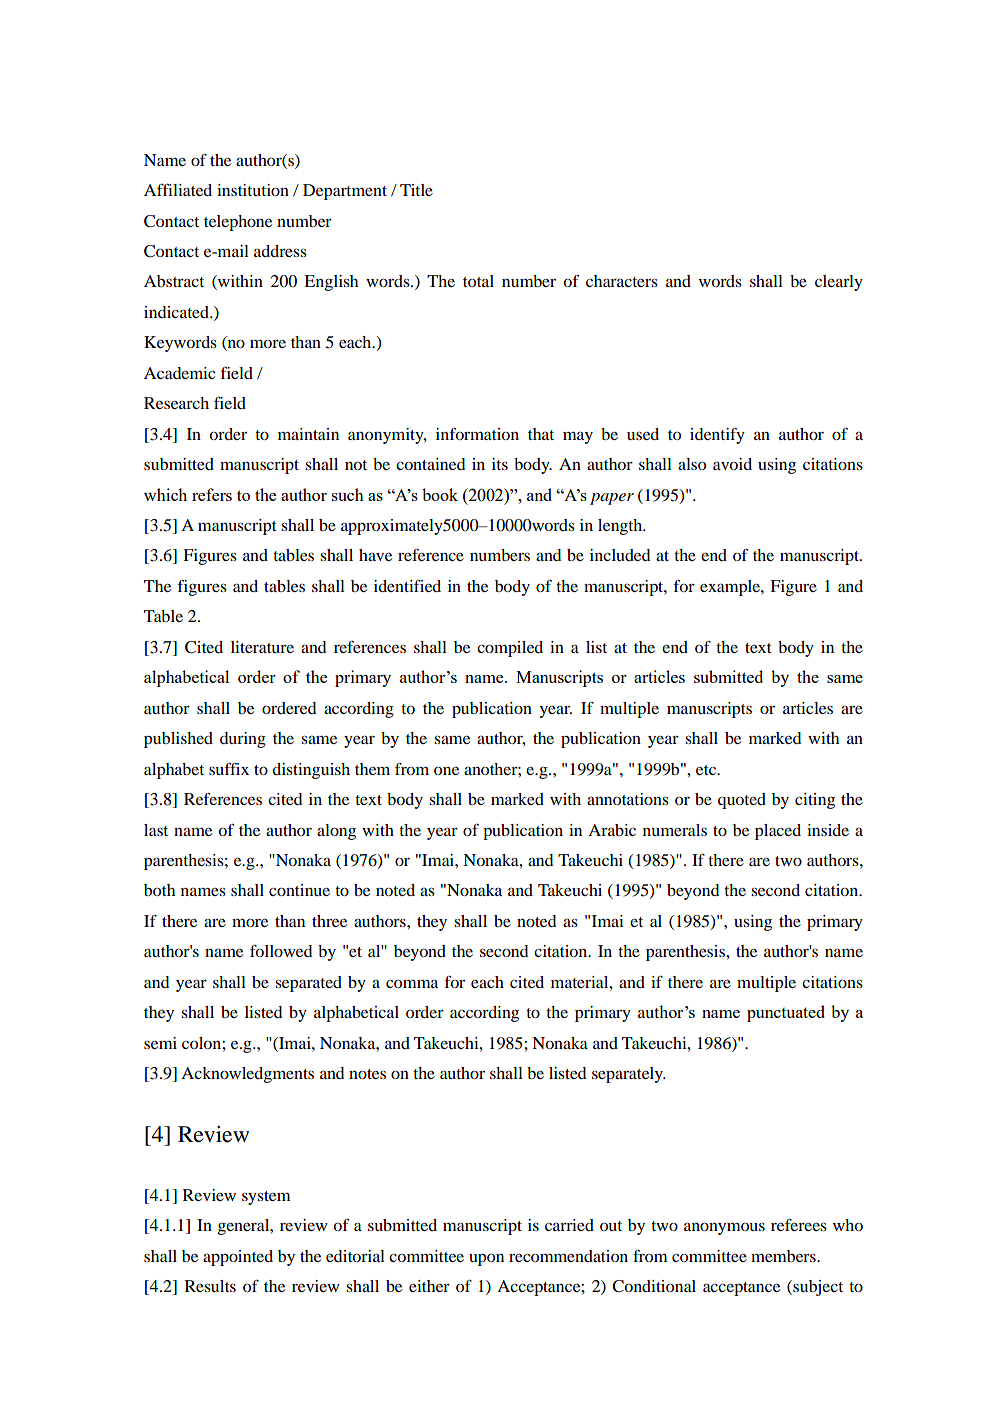  What do you see at coordinates (778, 832) in the image?
I see `placed` at bounding box center [778, 832].
